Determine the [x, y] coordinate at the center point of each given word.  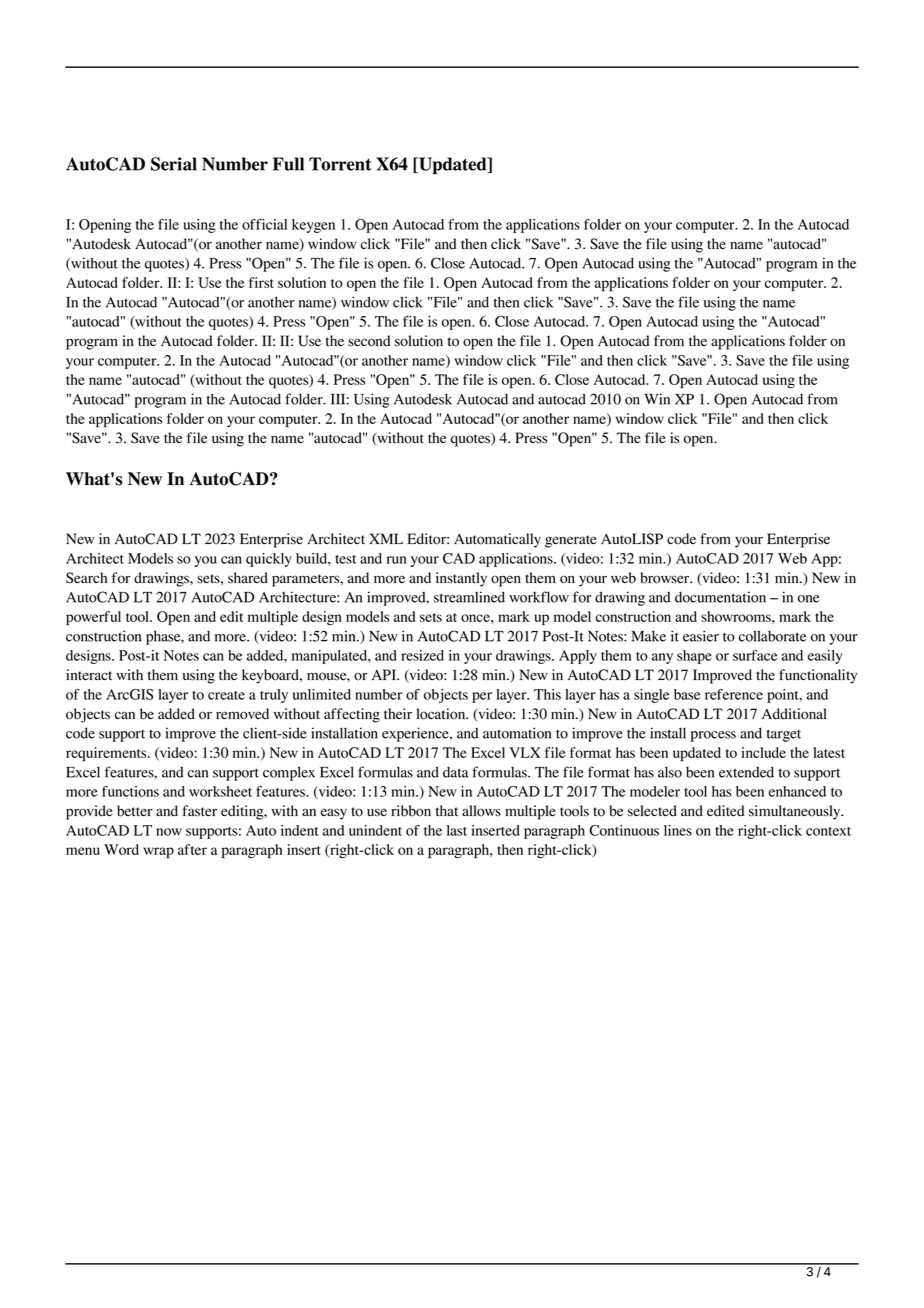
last [457, 830]
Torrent [340, 164]
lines [678, 830]
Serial [174, 164]
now [169, 832]
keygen [313, 226]
